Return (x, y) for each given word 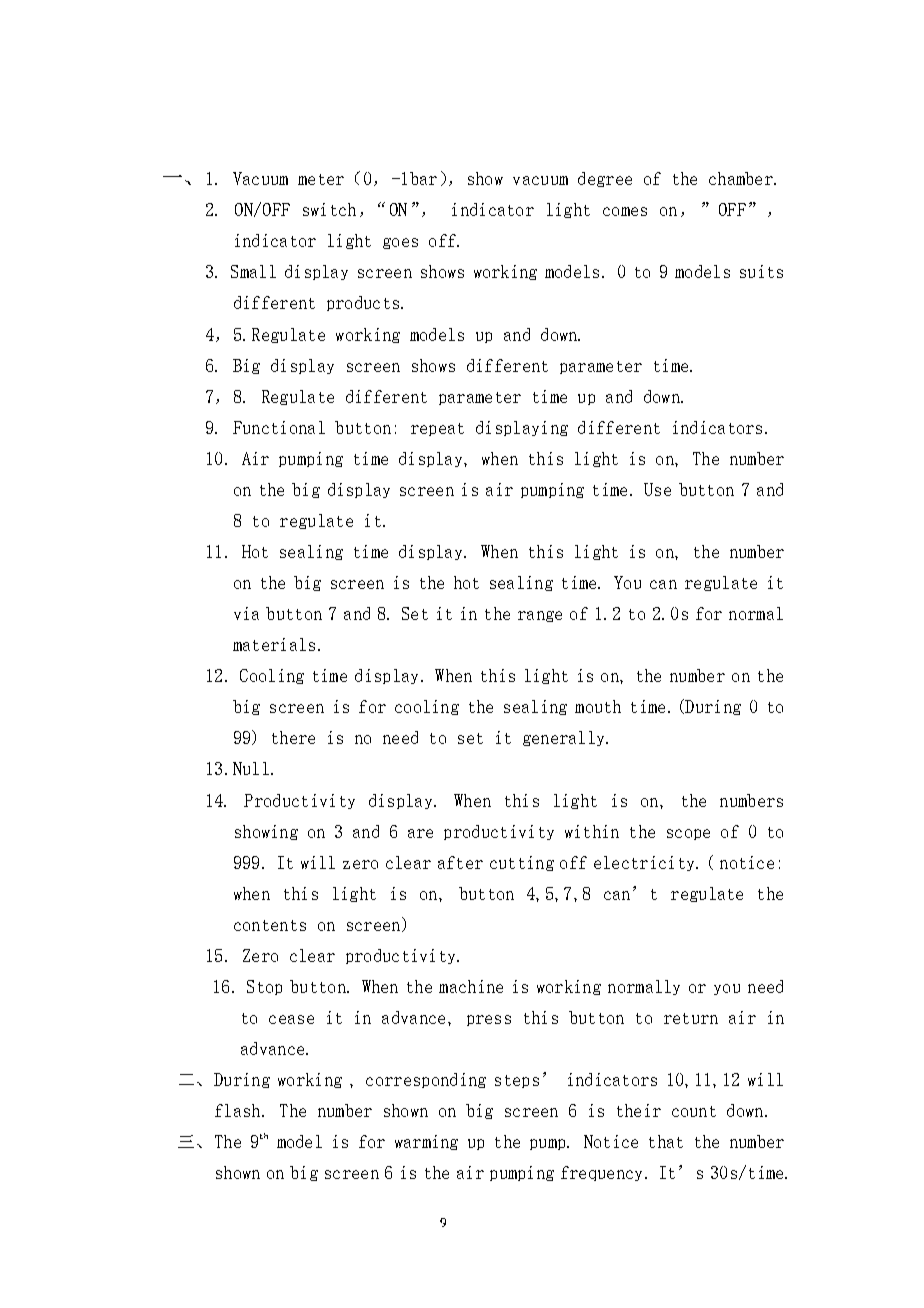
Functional (279, 427)
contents (270, 925)
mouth (598, 706)
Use (657, 489)
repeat (437, 429)
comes (625, 211)
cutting (522, 863)
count (694, 1111)
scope (688, 834)
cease (291, 1019)
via (246, 613)
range (540, 616)
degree (605, 179)
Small (253, 271)
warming (426, 1142)
